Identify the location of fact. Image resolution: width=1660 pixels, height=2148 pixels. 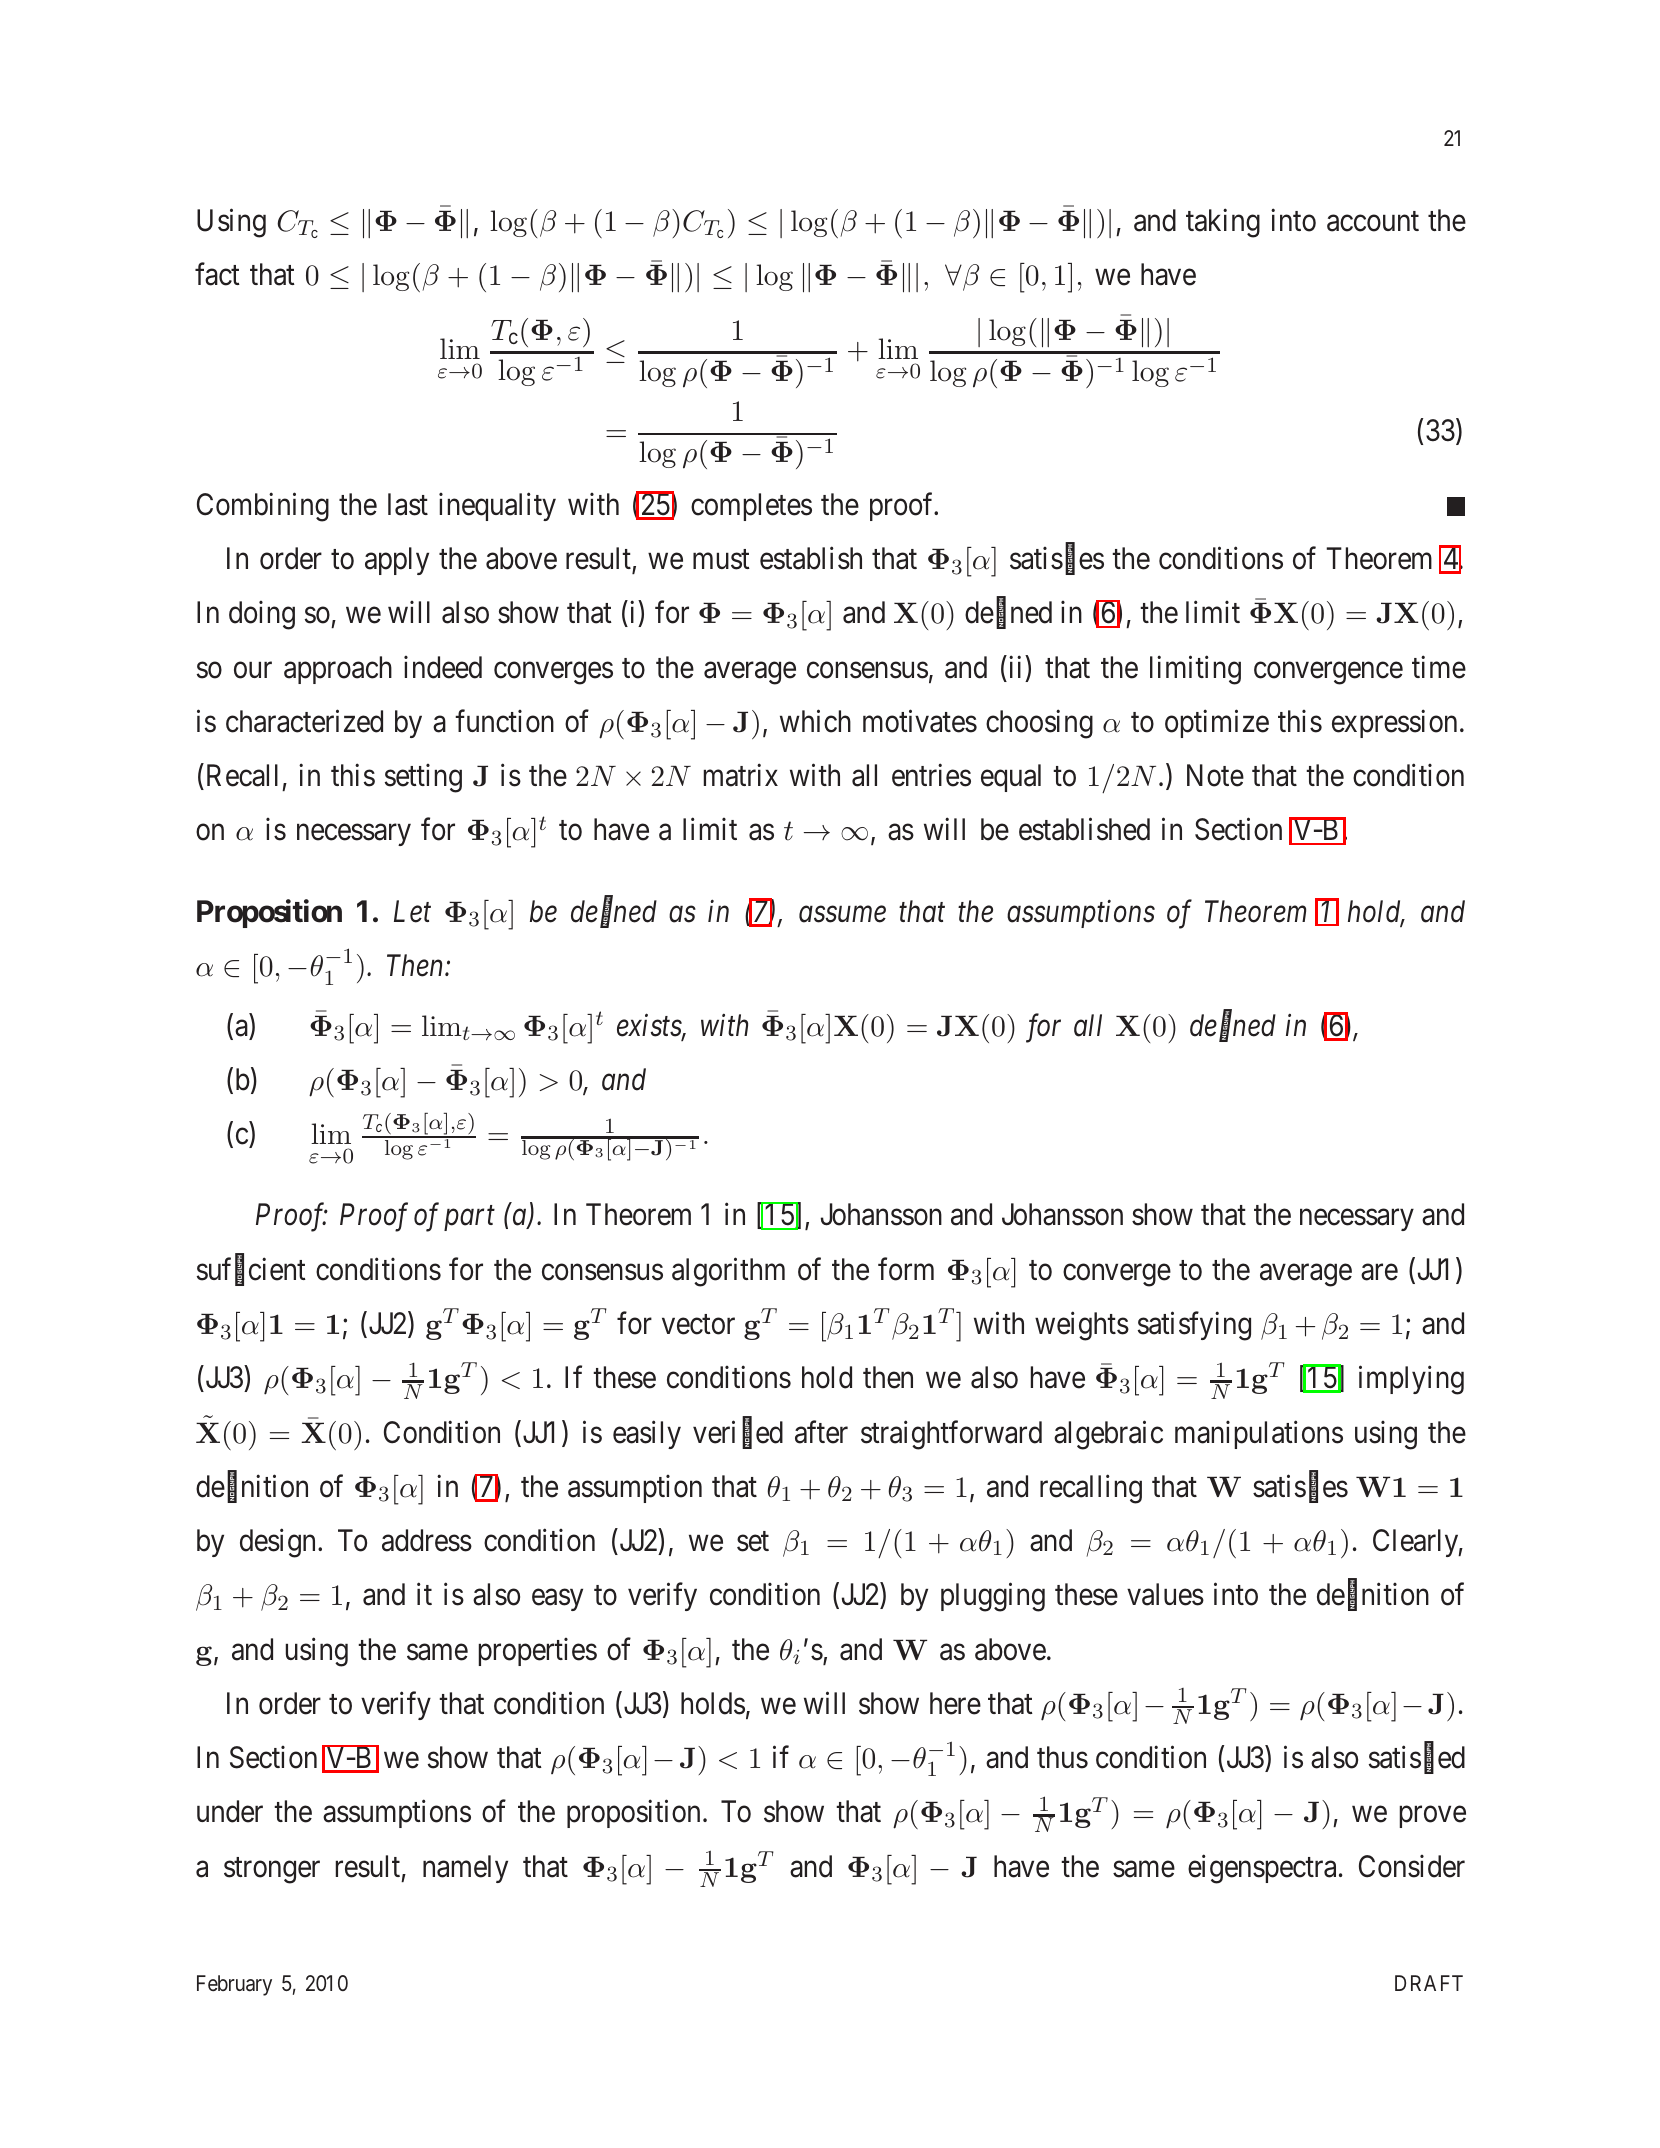
(217, 274).
